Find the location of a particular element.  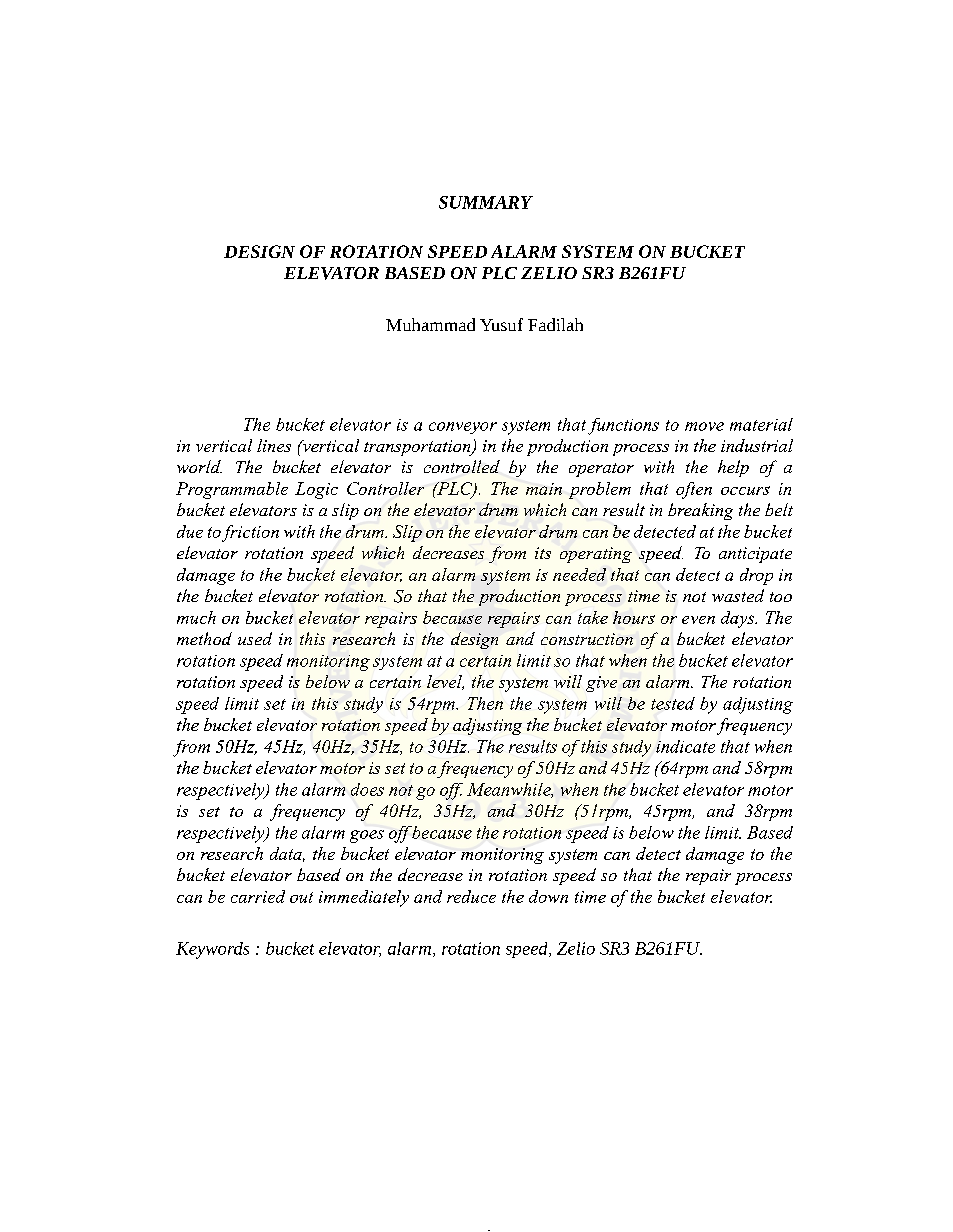

controlled is located at coordinates (462, 466).
